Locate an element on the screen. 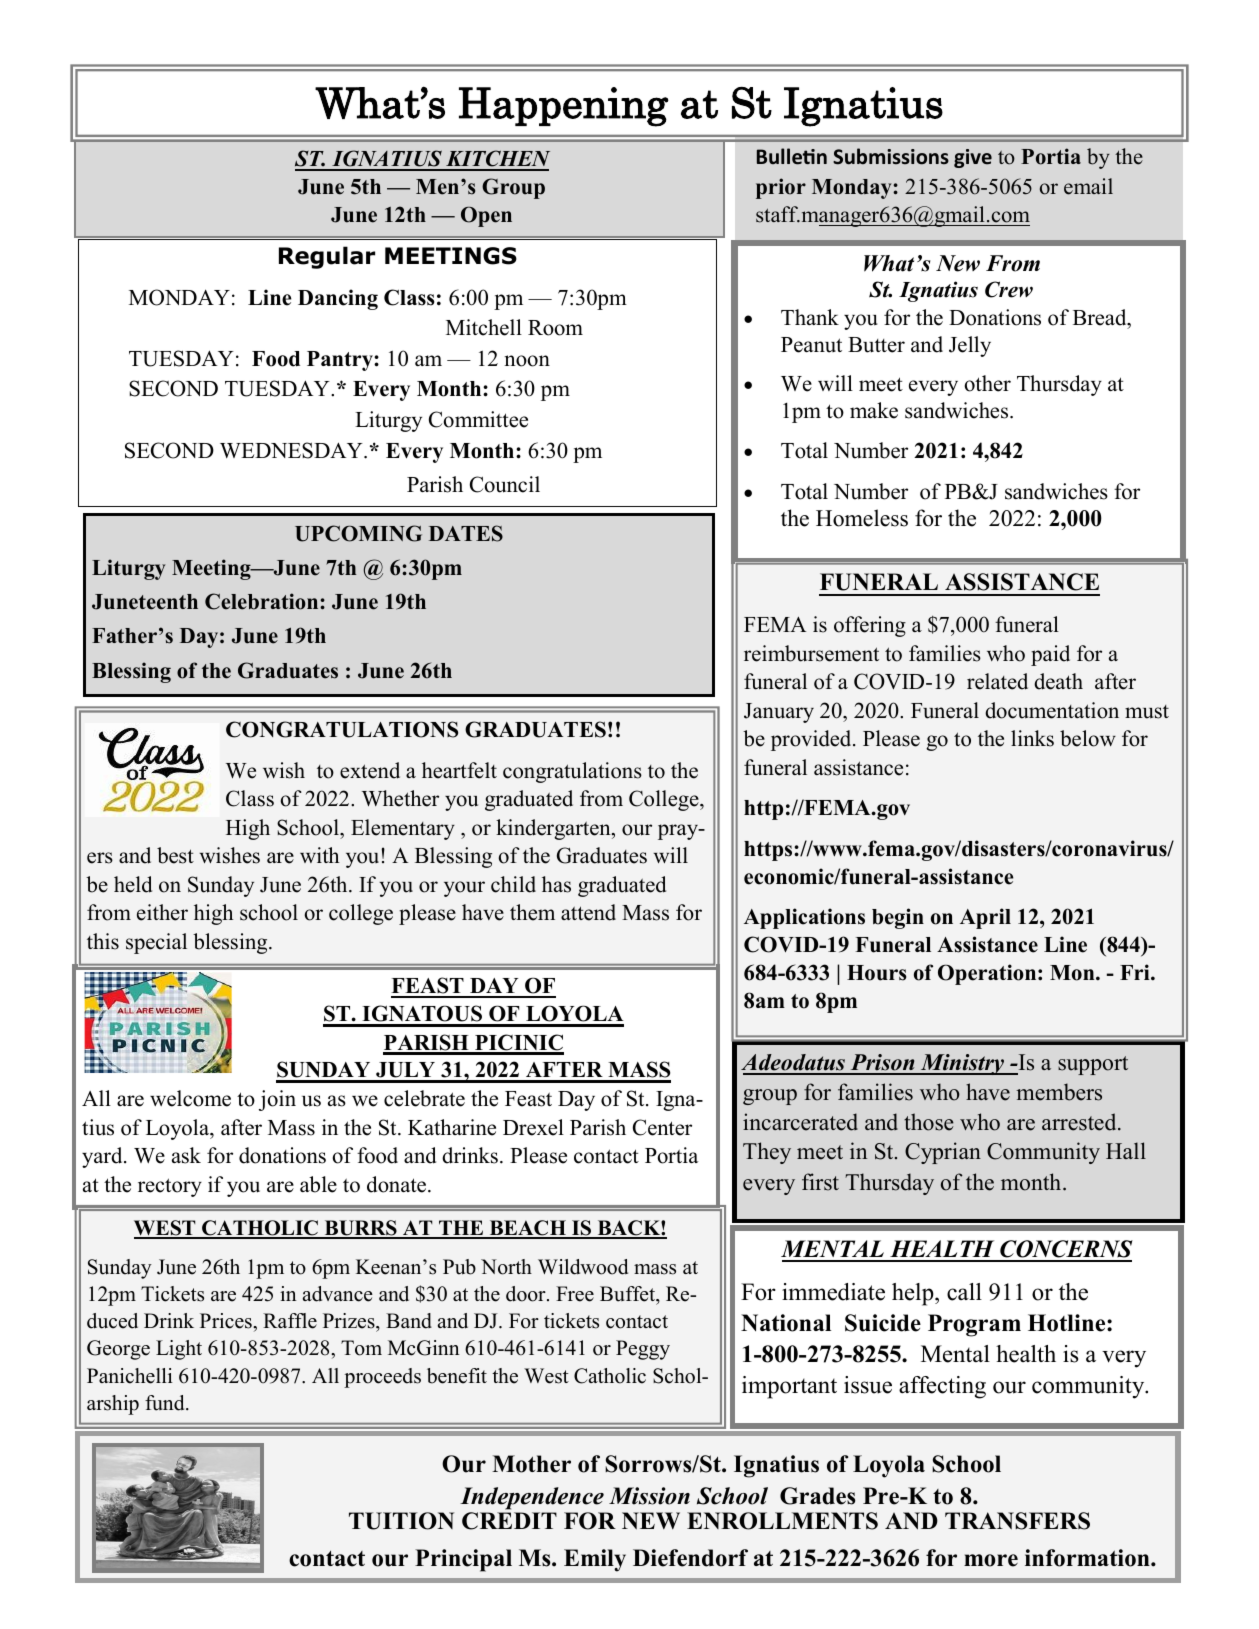  best is located at coordinates (175, 855).
